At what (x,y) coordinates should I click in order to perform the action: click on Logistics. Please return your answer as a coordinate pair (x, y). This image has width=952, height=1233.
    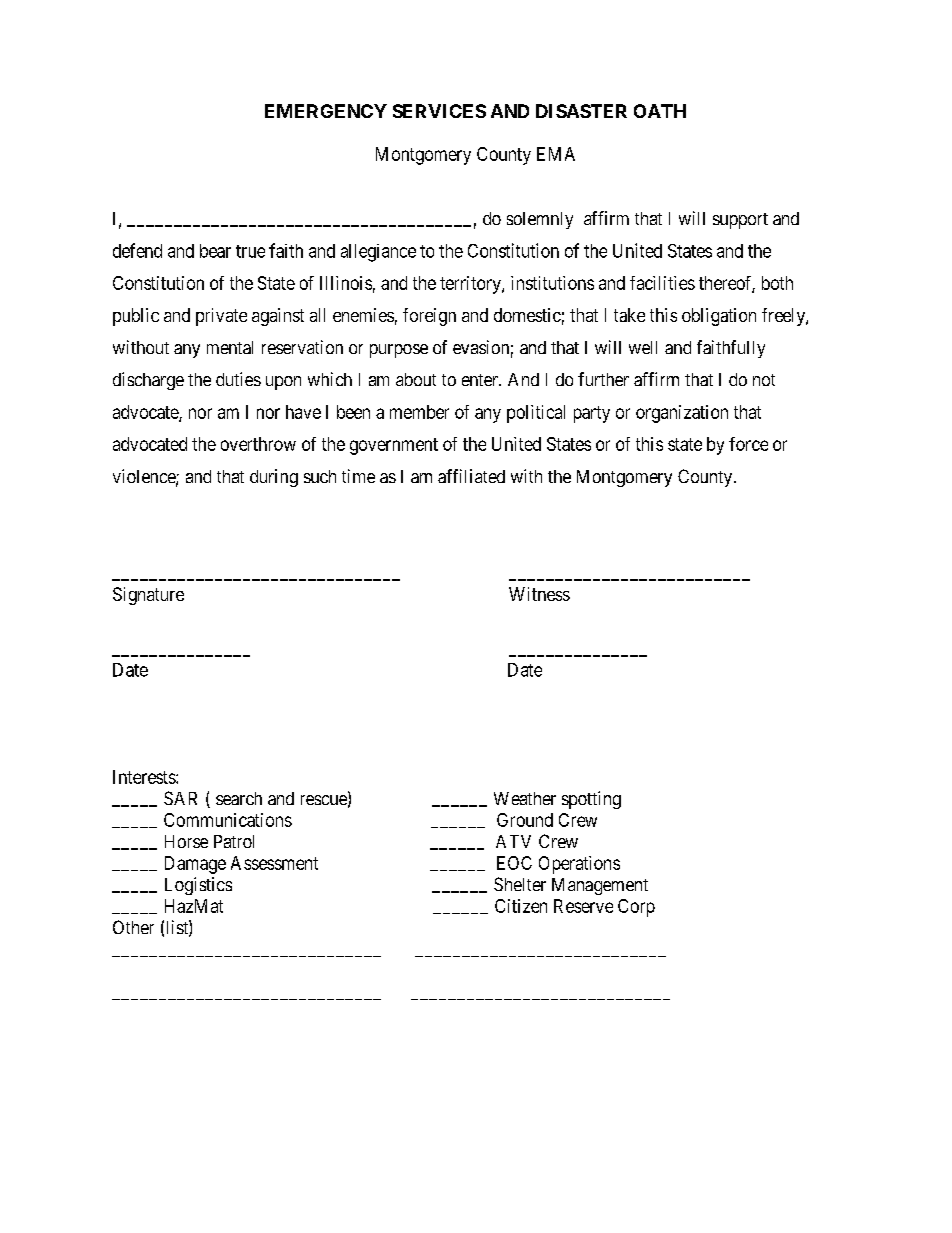
    Looking at the image, I should click on (198, 886).
